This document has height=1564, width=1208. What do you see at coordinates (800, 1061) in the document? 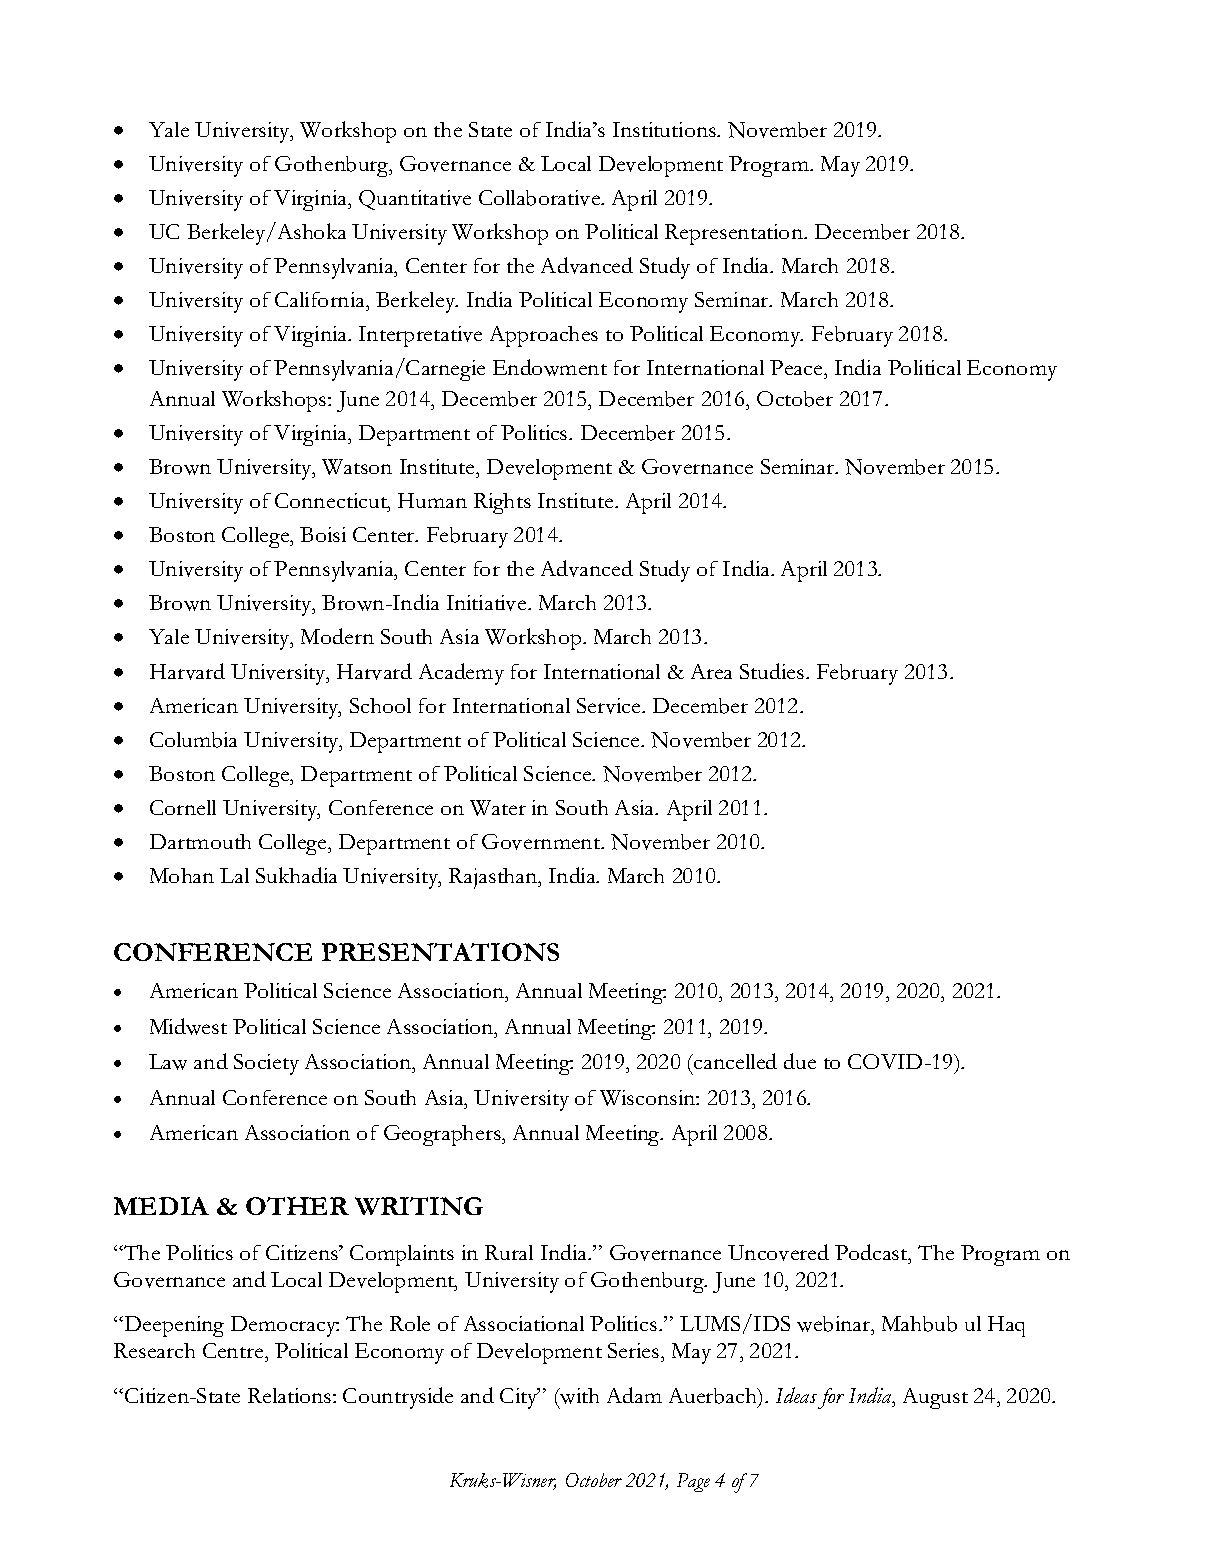
I see `due` at bounding box center [800, 1061].
